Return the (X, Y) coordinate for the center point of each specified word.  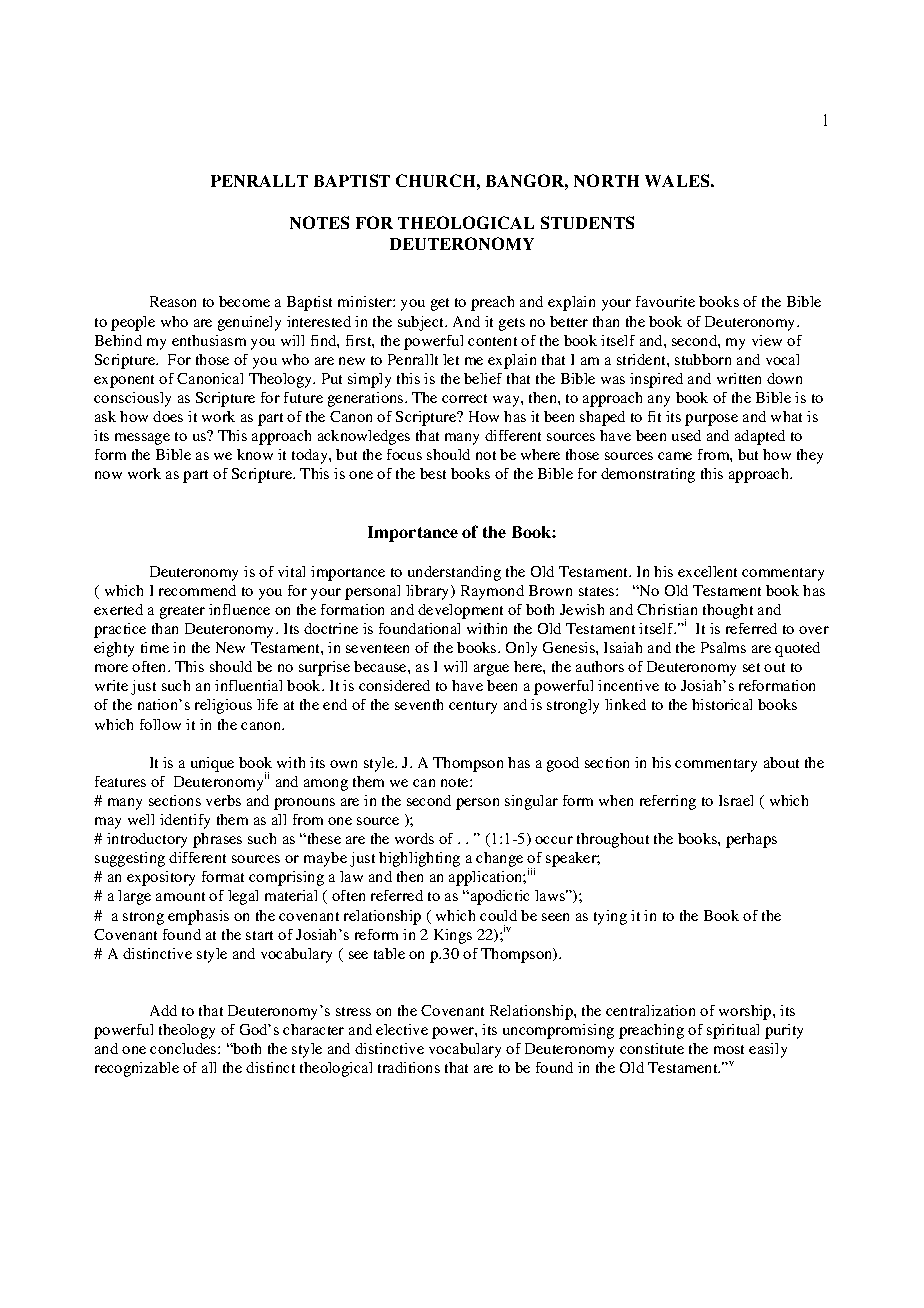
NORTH (606, 180)
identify (185, 821)
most (729, 1049)
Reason (173, 301)
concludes (184, 1048)
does (168, 416)
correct (464, 398)
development (460, 611)
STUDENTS (587, 222)
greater (182, 612)
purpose (711, 420)
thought (728, 611)
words (414, 838)
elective (402, 1029)
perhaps (751, 840)
